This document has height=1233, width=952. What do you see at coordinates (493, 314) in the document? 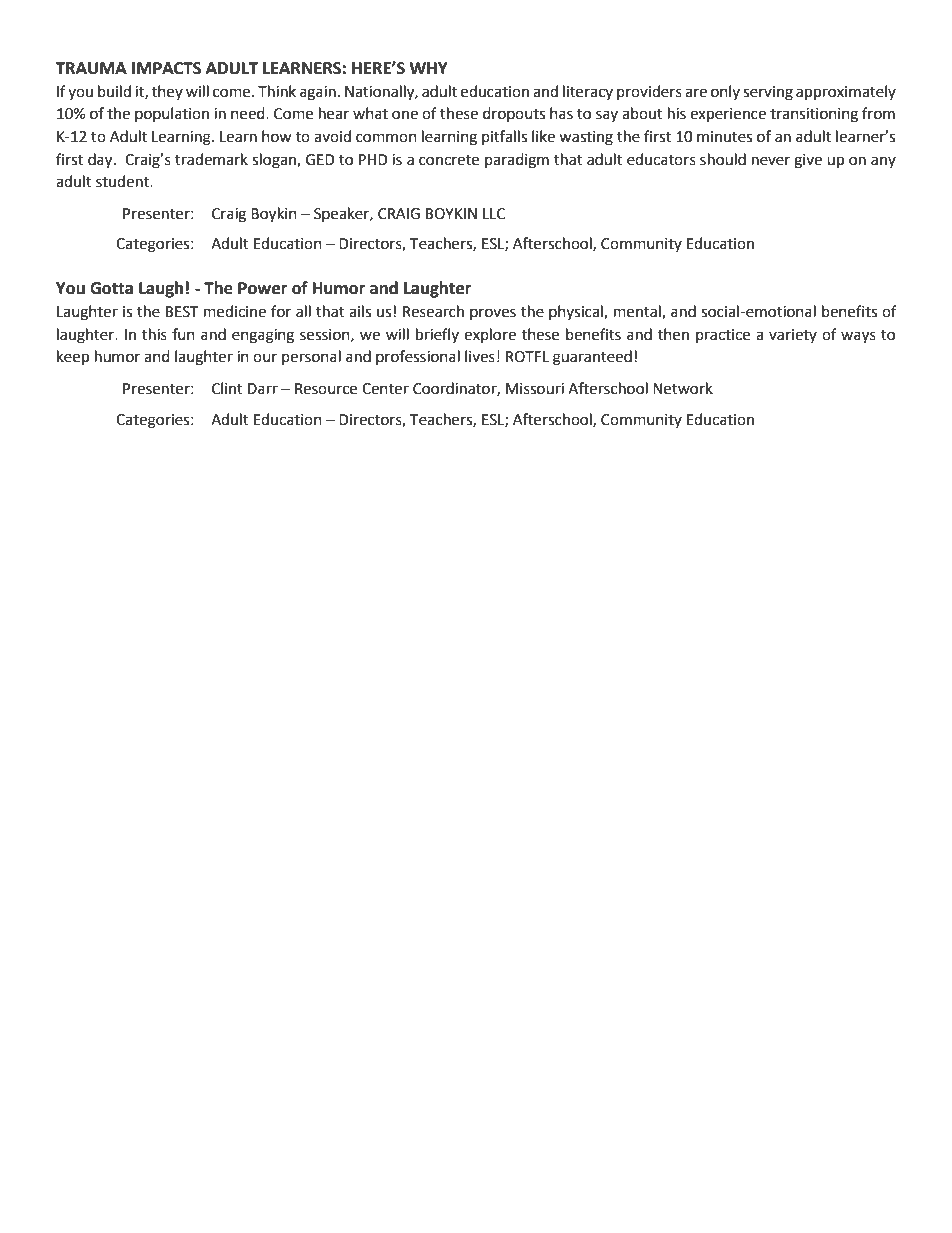
I see `proves` at bounding box center [493, 314].
